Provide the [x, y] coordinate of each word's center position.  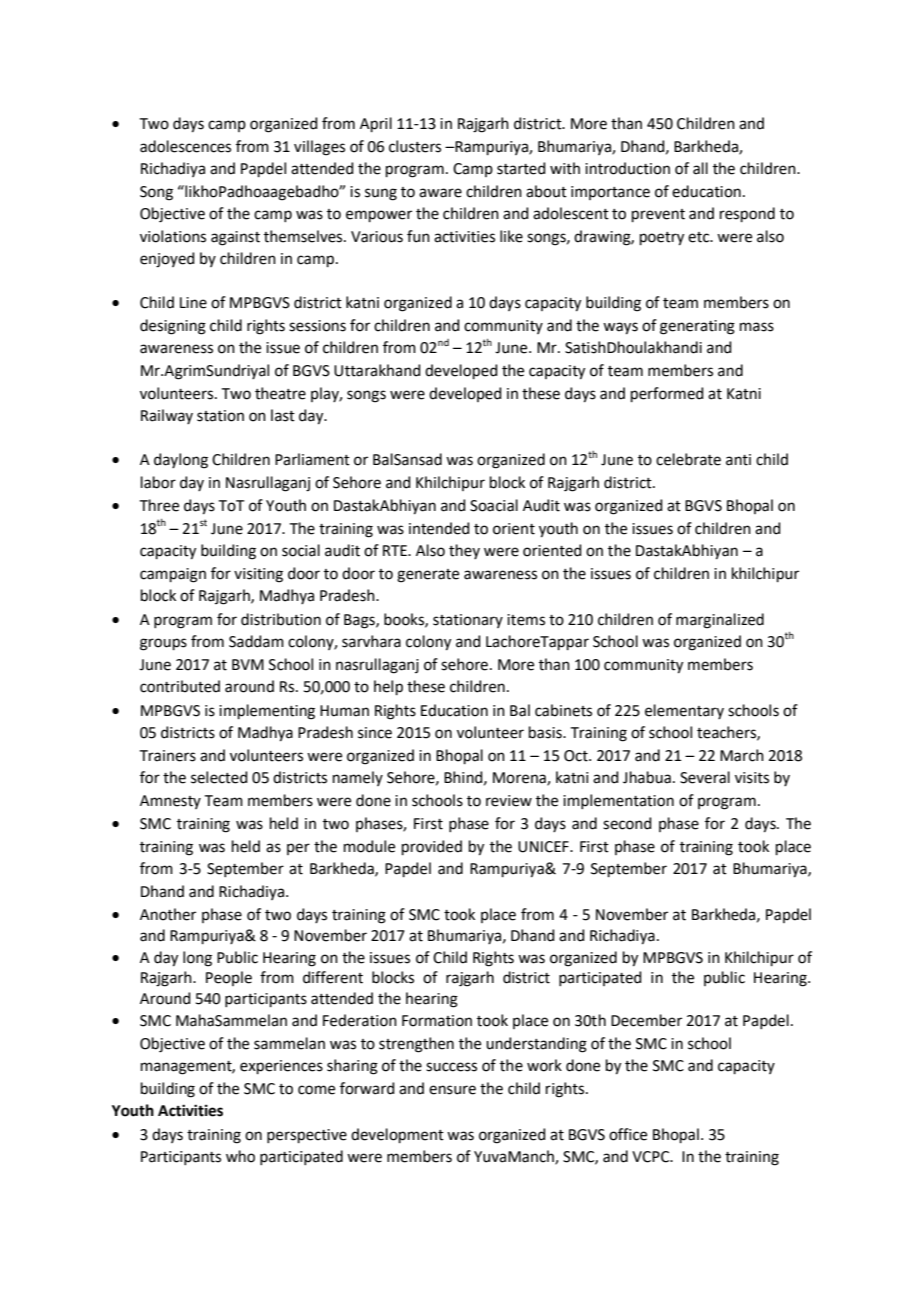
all [700, 168]
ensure [452, 1090]
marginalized [720, 621]
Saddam [256, 641]
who [240, 1156]
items [526, 620]
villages [319, 148]
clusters [415, 146]
